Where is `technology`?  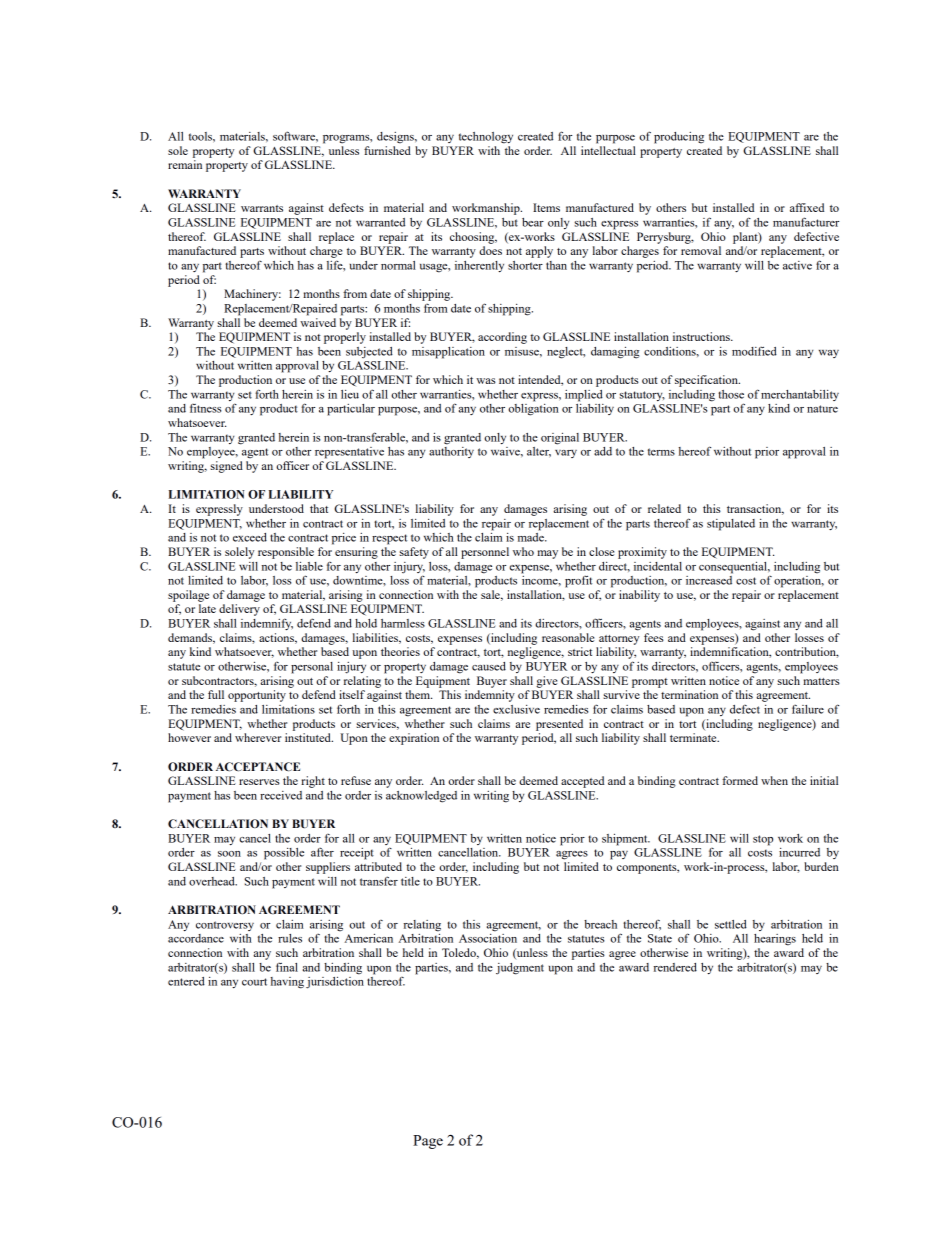 technology is located at coordinates (486, 138).
